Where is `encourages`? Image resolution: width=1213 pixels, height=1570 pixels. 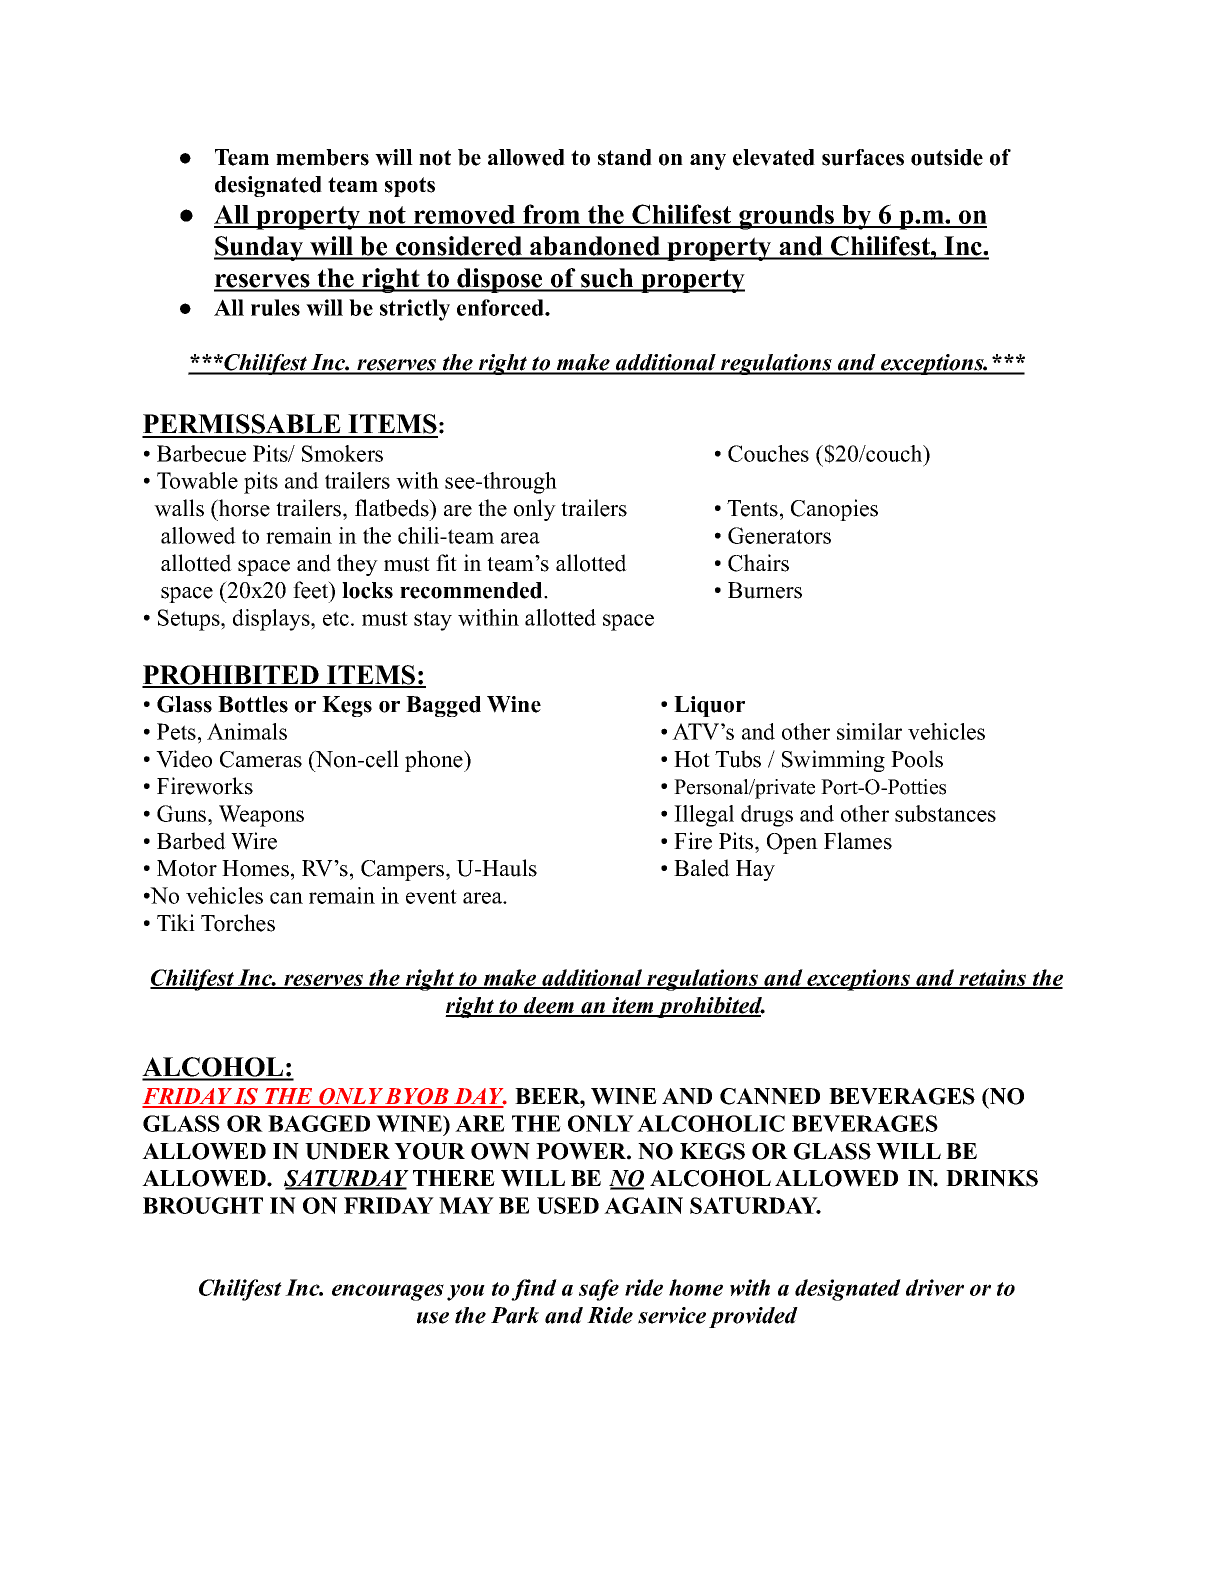 encourages is located at coordinates (388, 1292).
